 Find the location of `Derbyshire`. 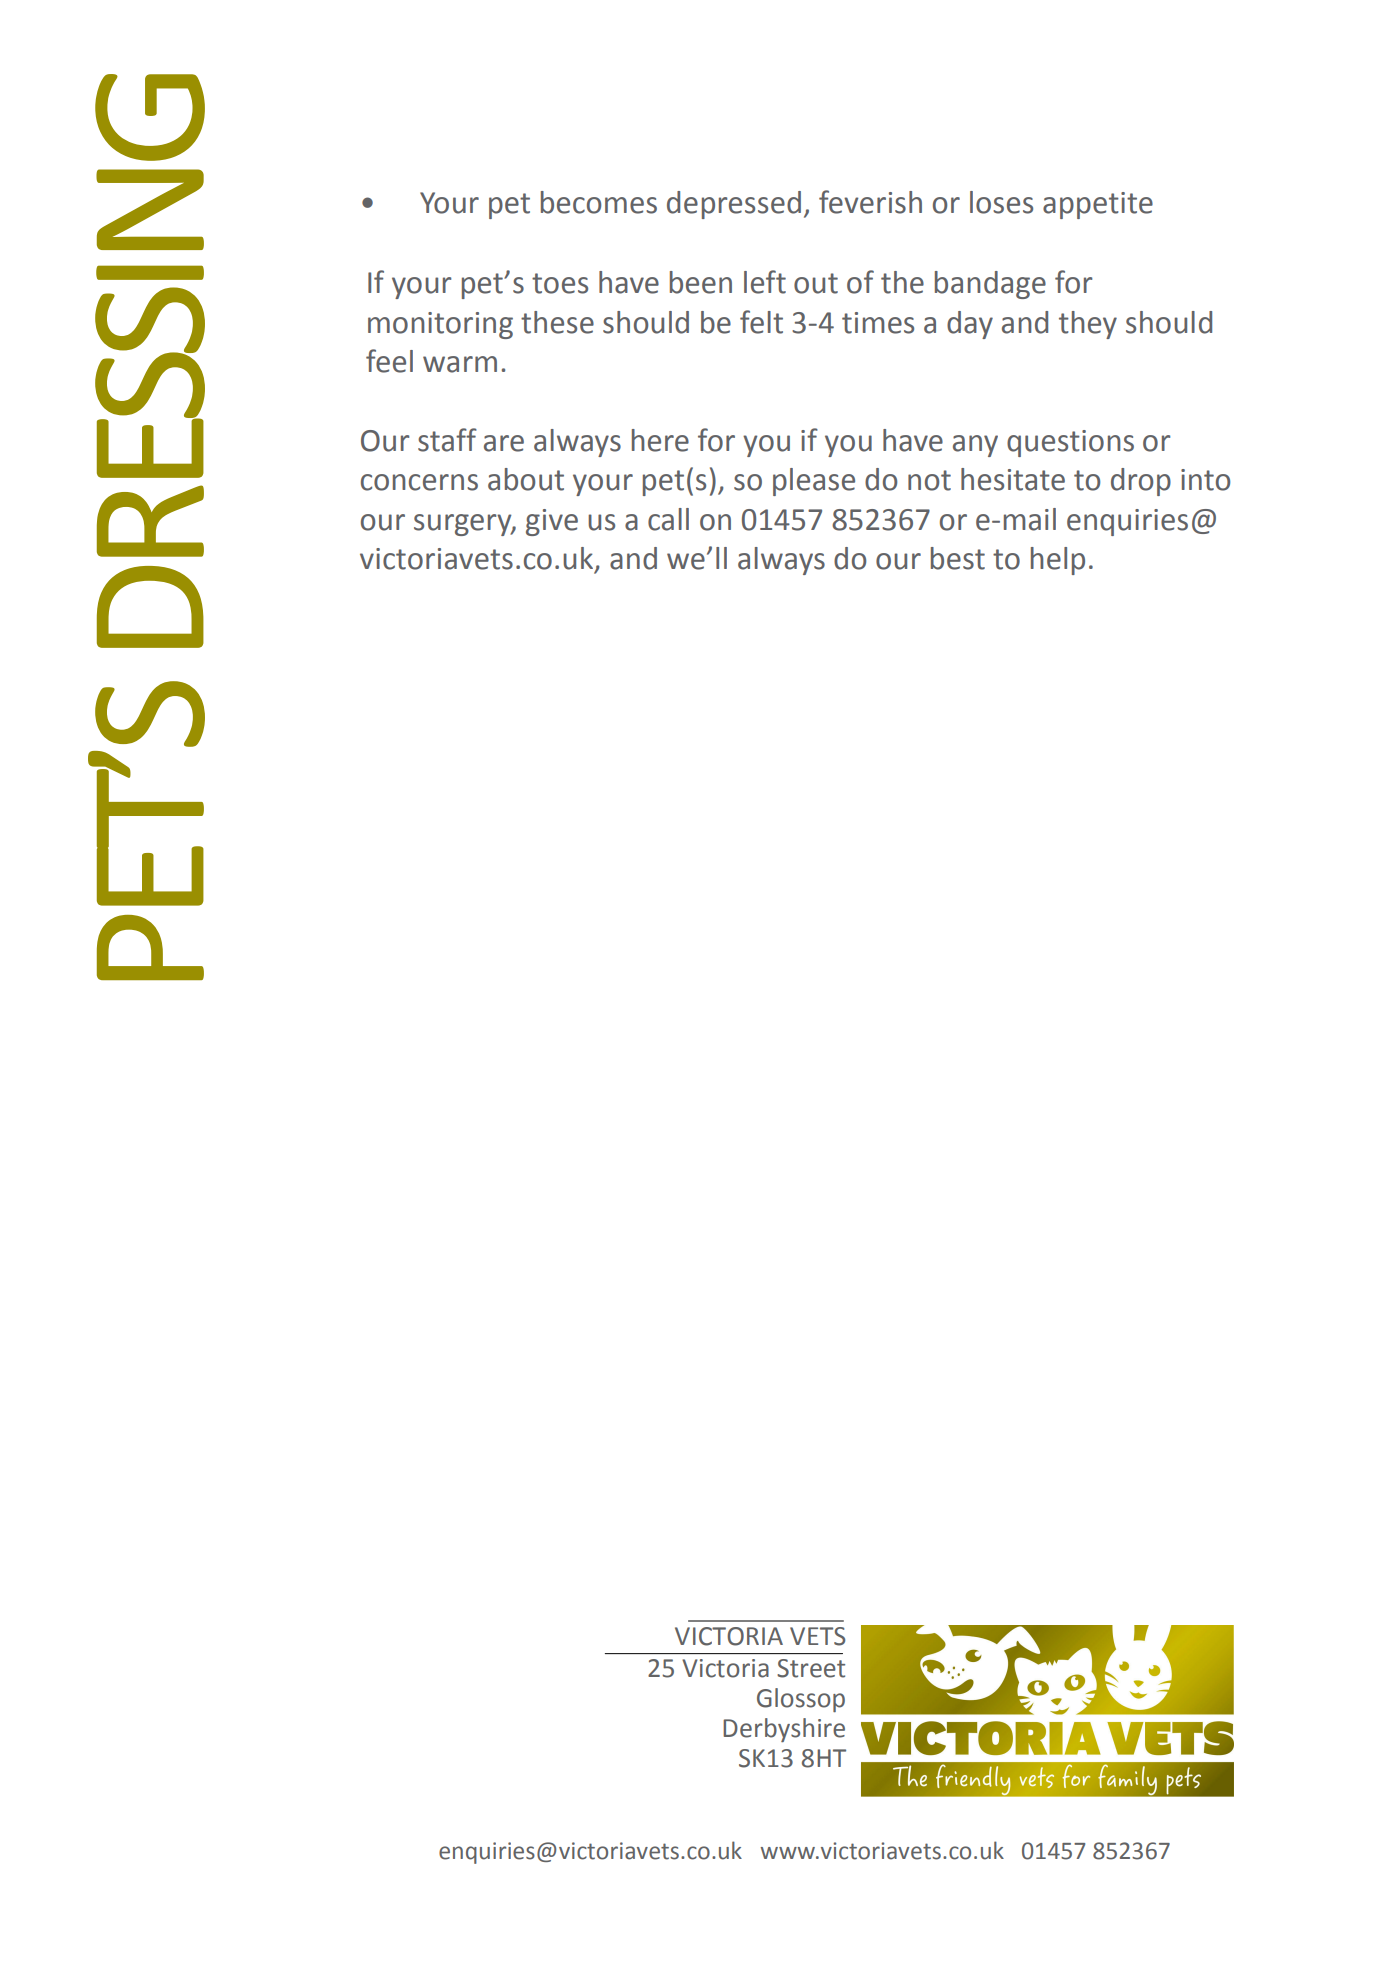

Derbyshire is located at coordinates (784, 1730).
